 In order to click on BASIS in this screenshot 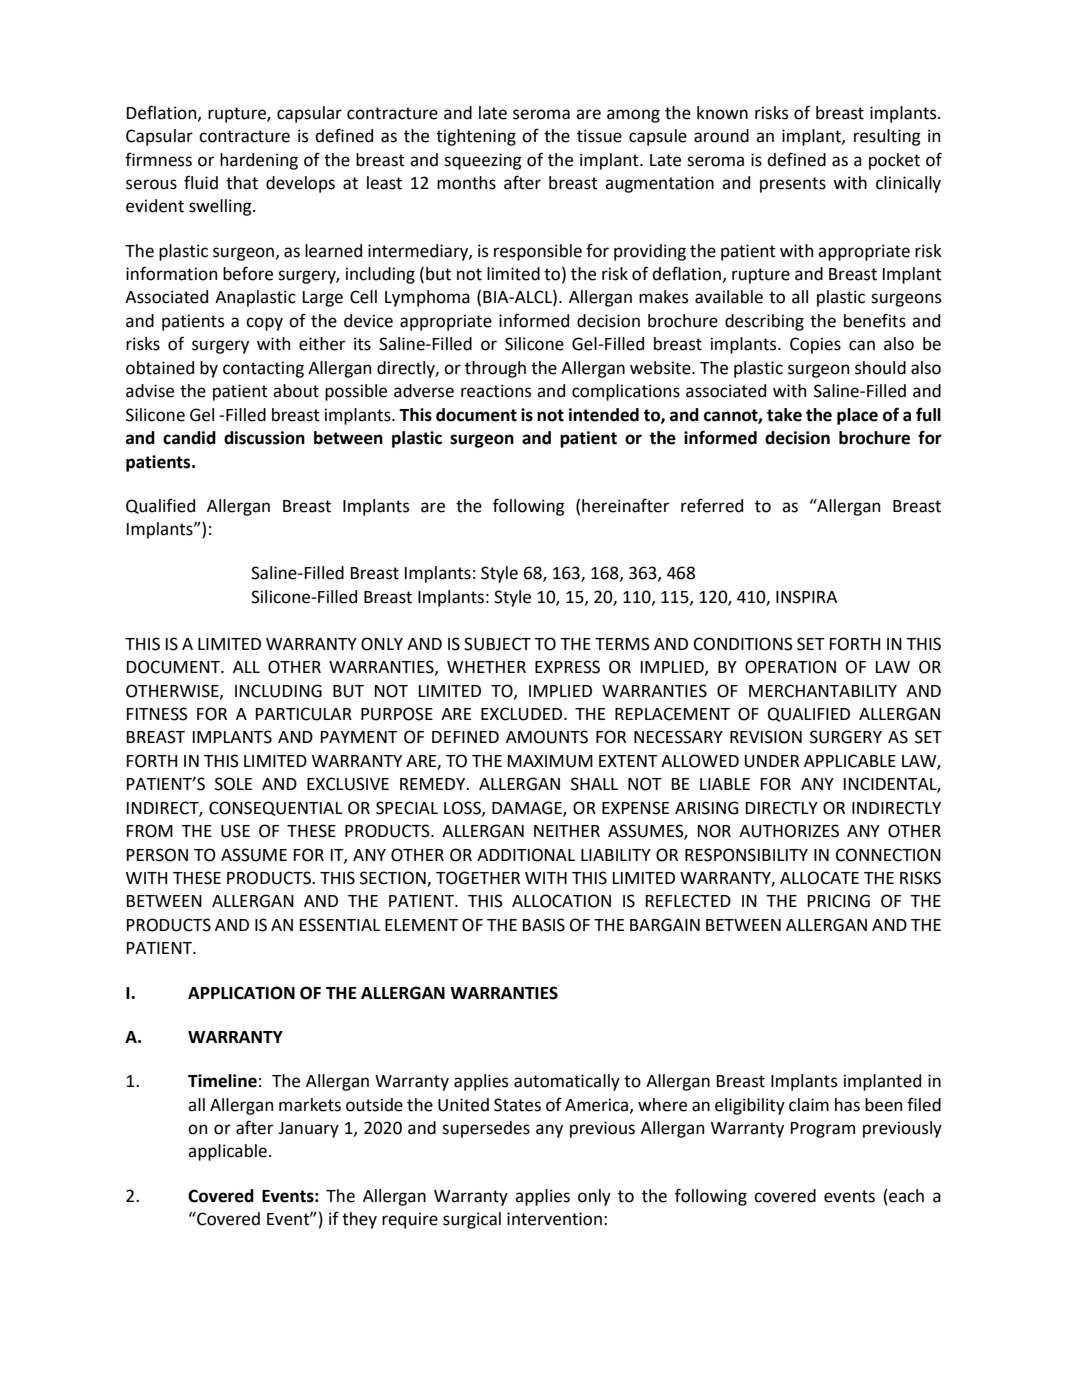, I will do `click(544, 925)`.
